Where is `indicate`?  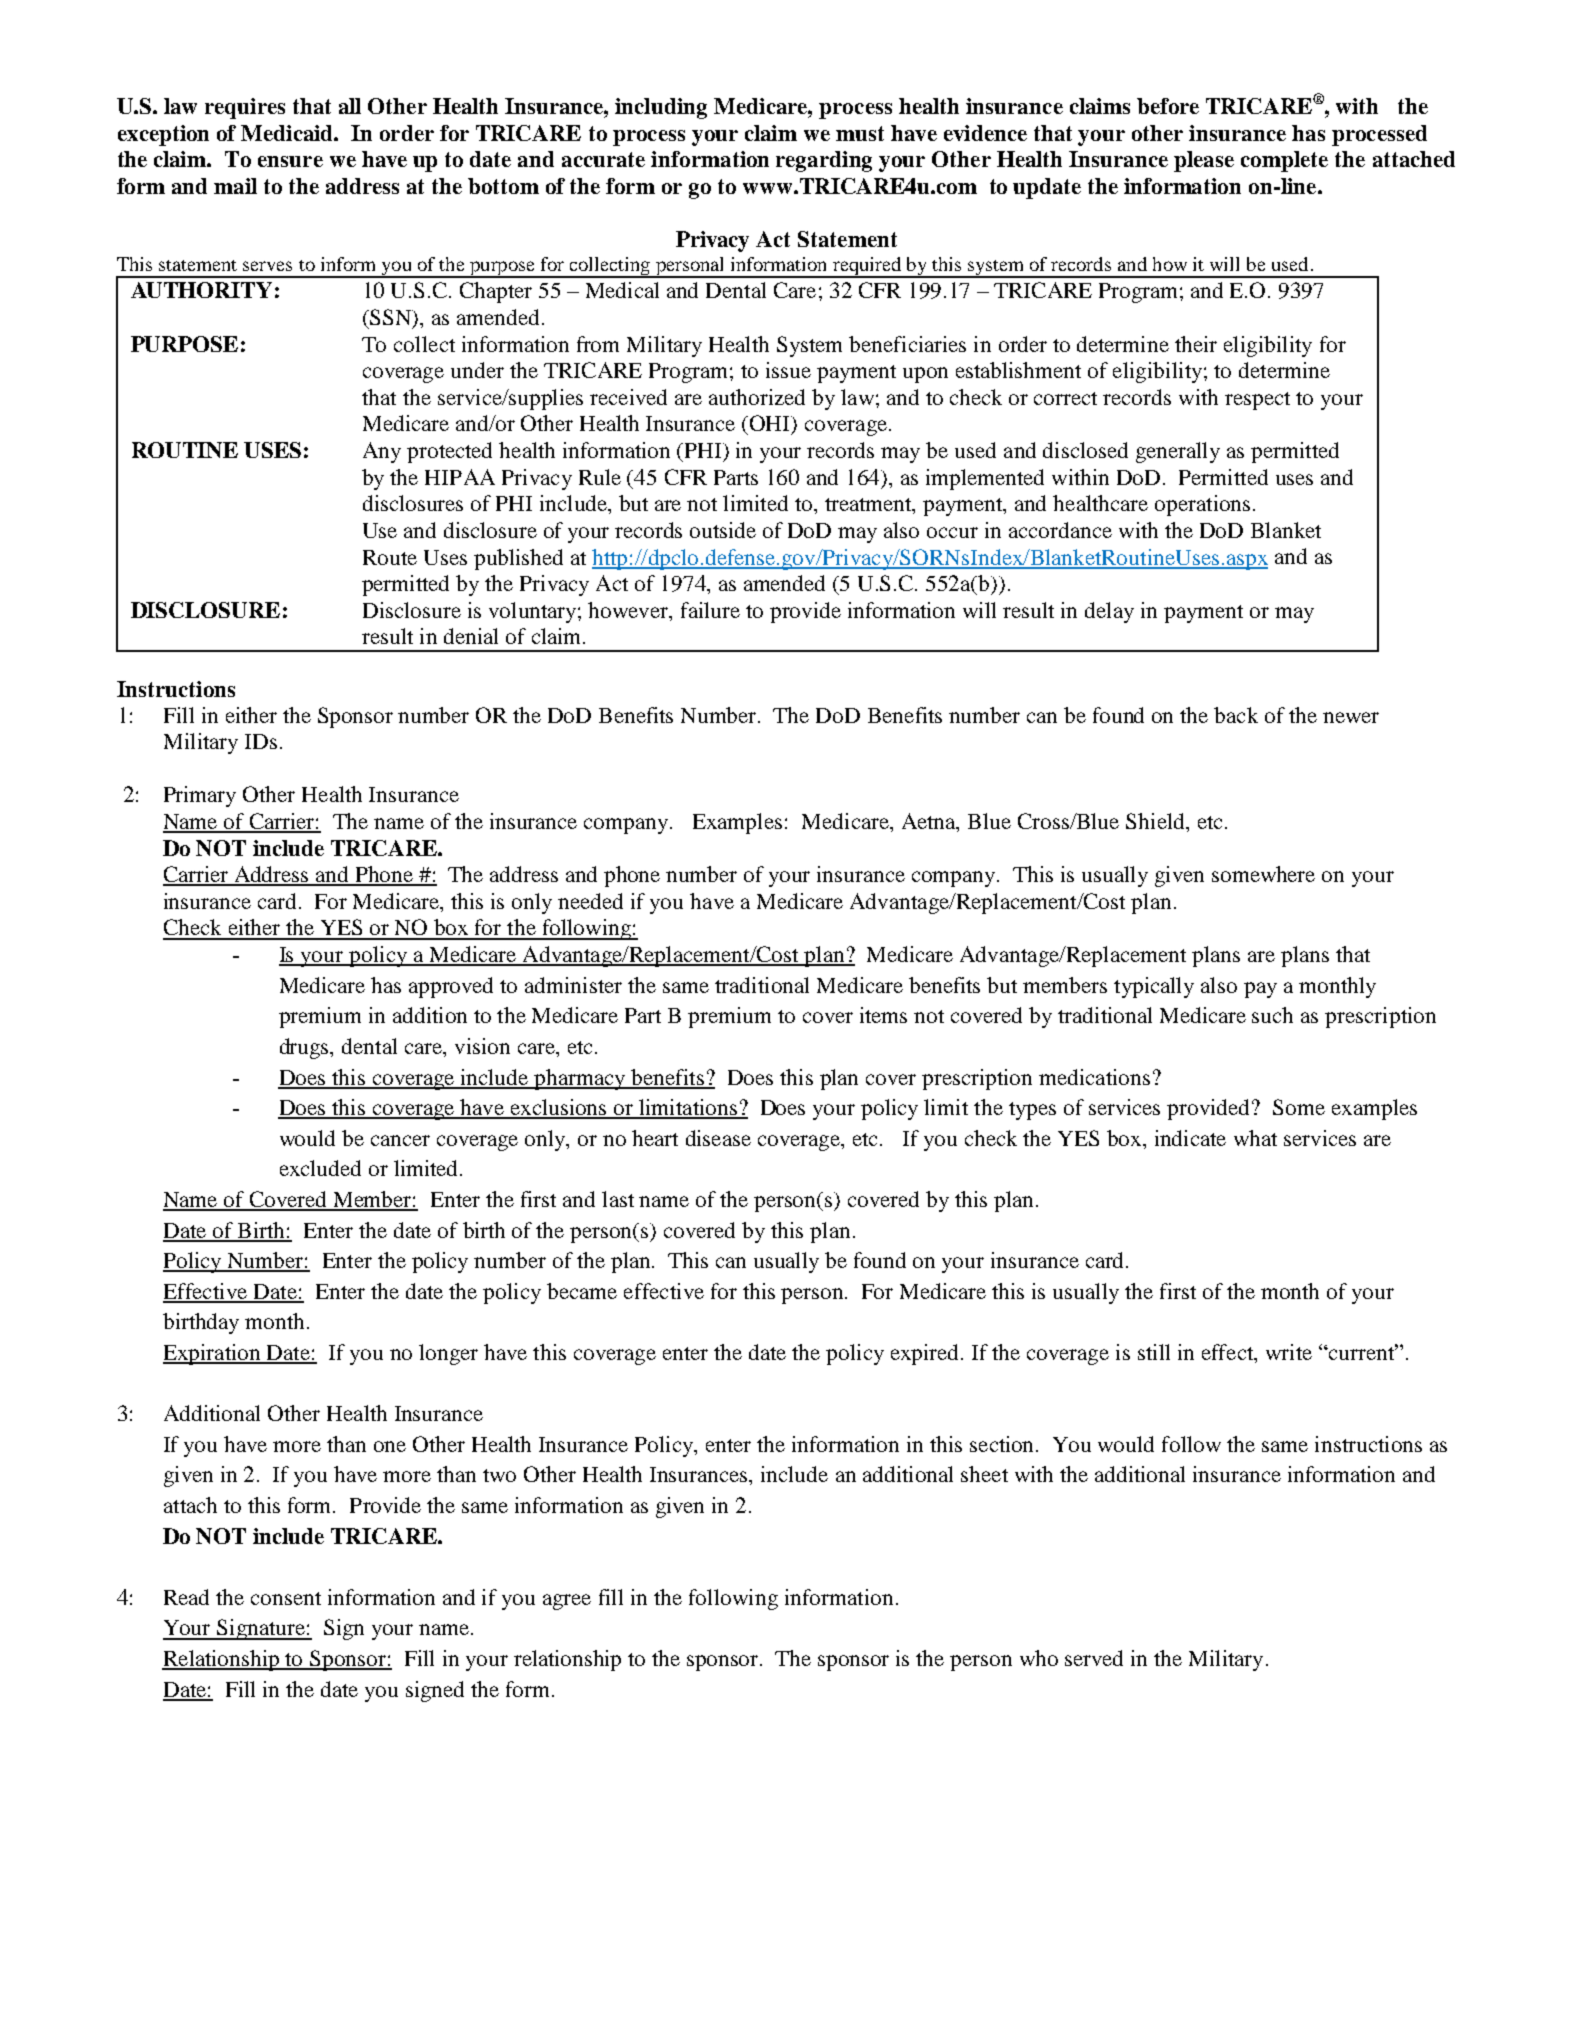
indicate is located at coordinates (1190, 1138).
